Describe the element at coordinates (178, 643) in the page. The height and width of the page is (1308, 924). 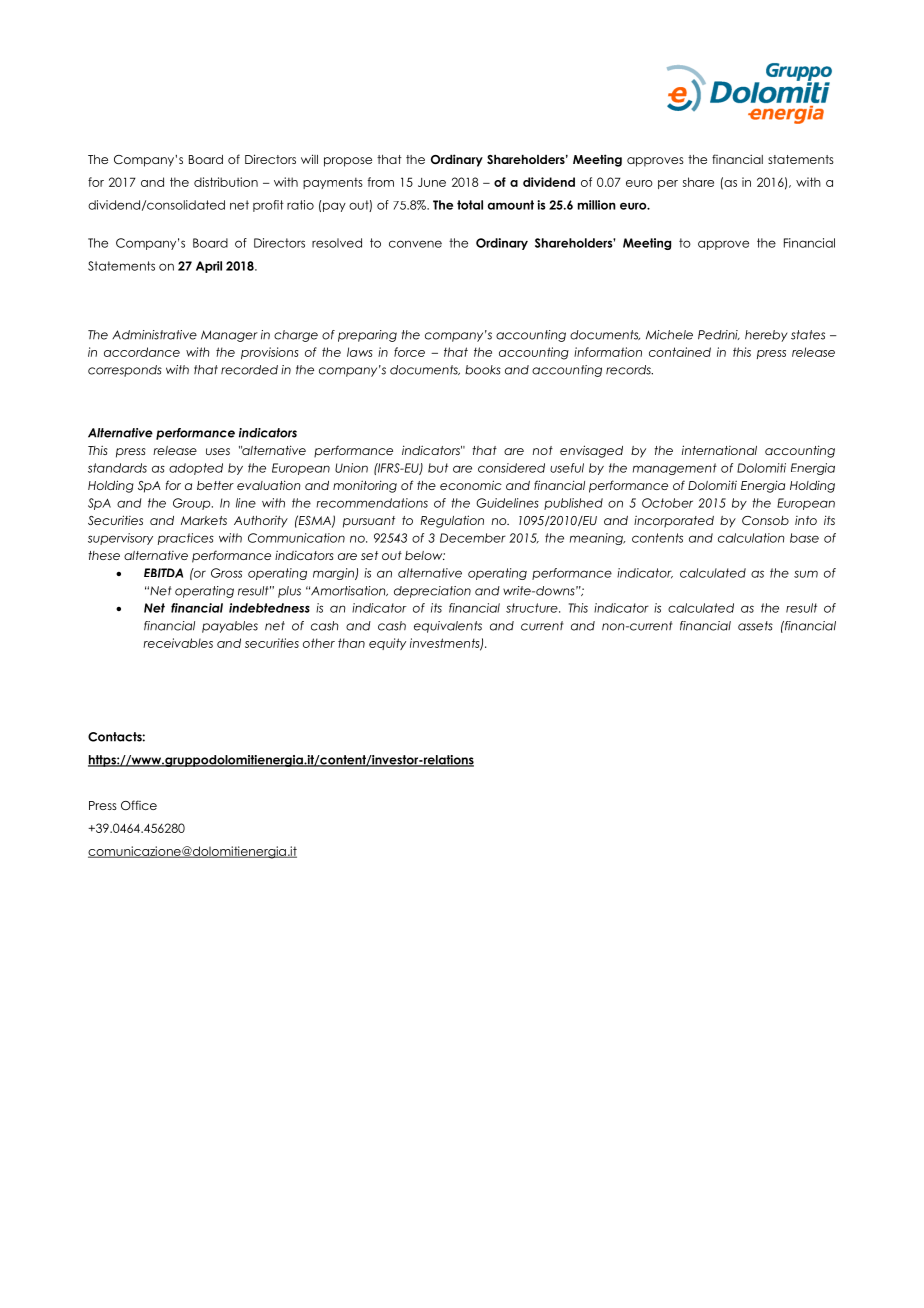
I see `receivables` at that location.
